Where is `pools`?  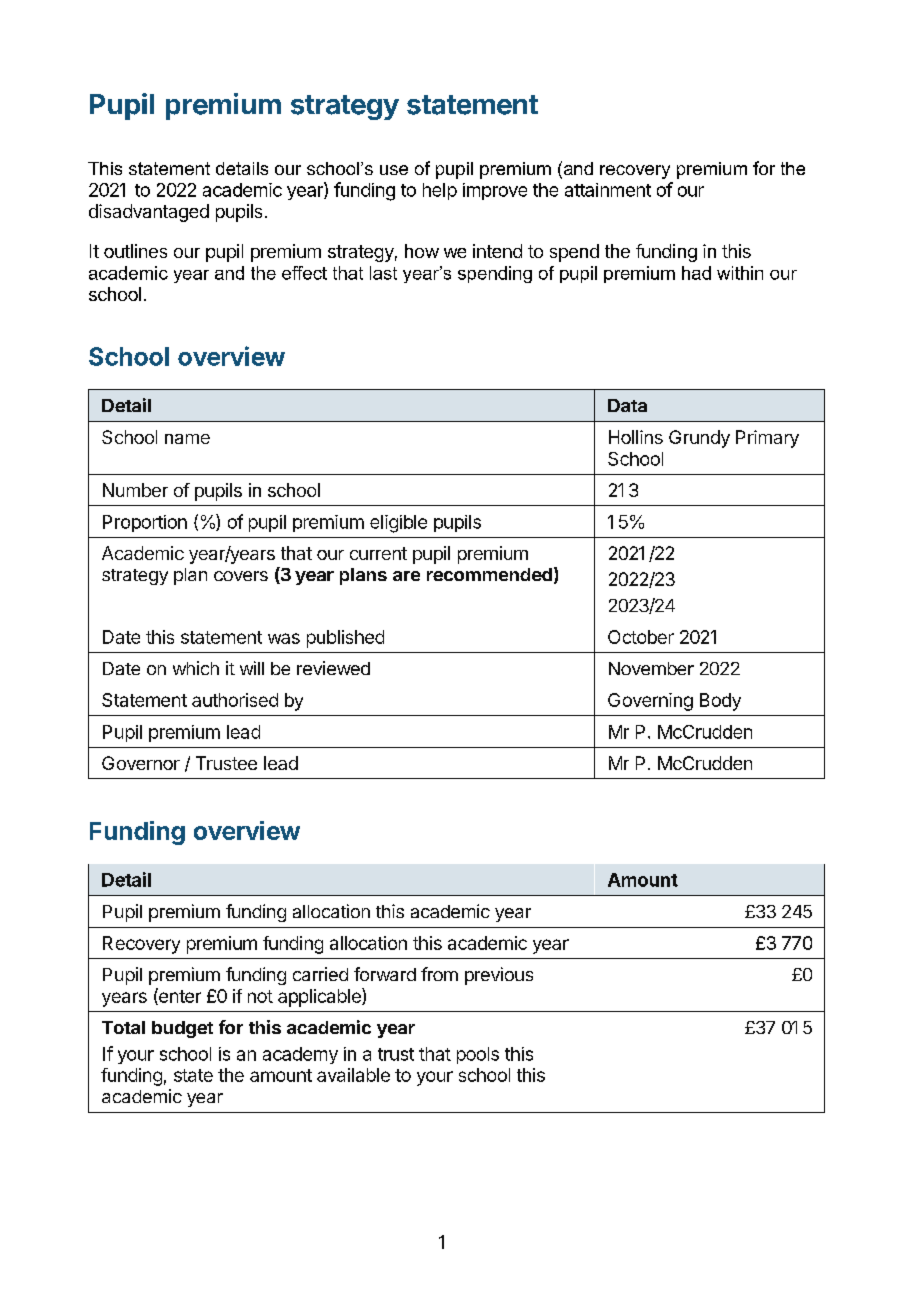 pools is located at coordinates (478, 1055).
